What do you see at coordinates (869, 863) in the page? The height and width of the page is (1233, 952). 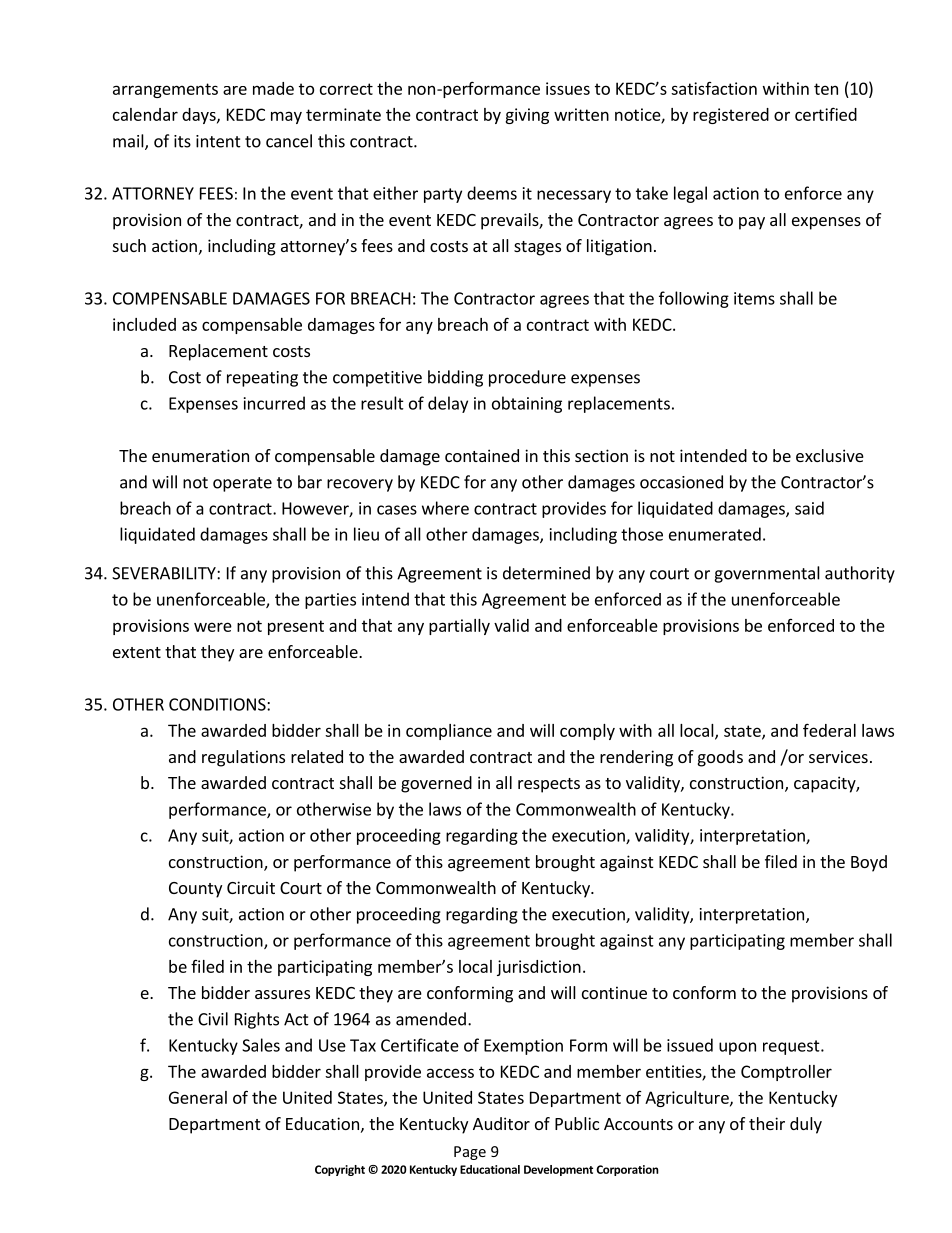 I see `Boyd` at bounding box center [869, 863].
